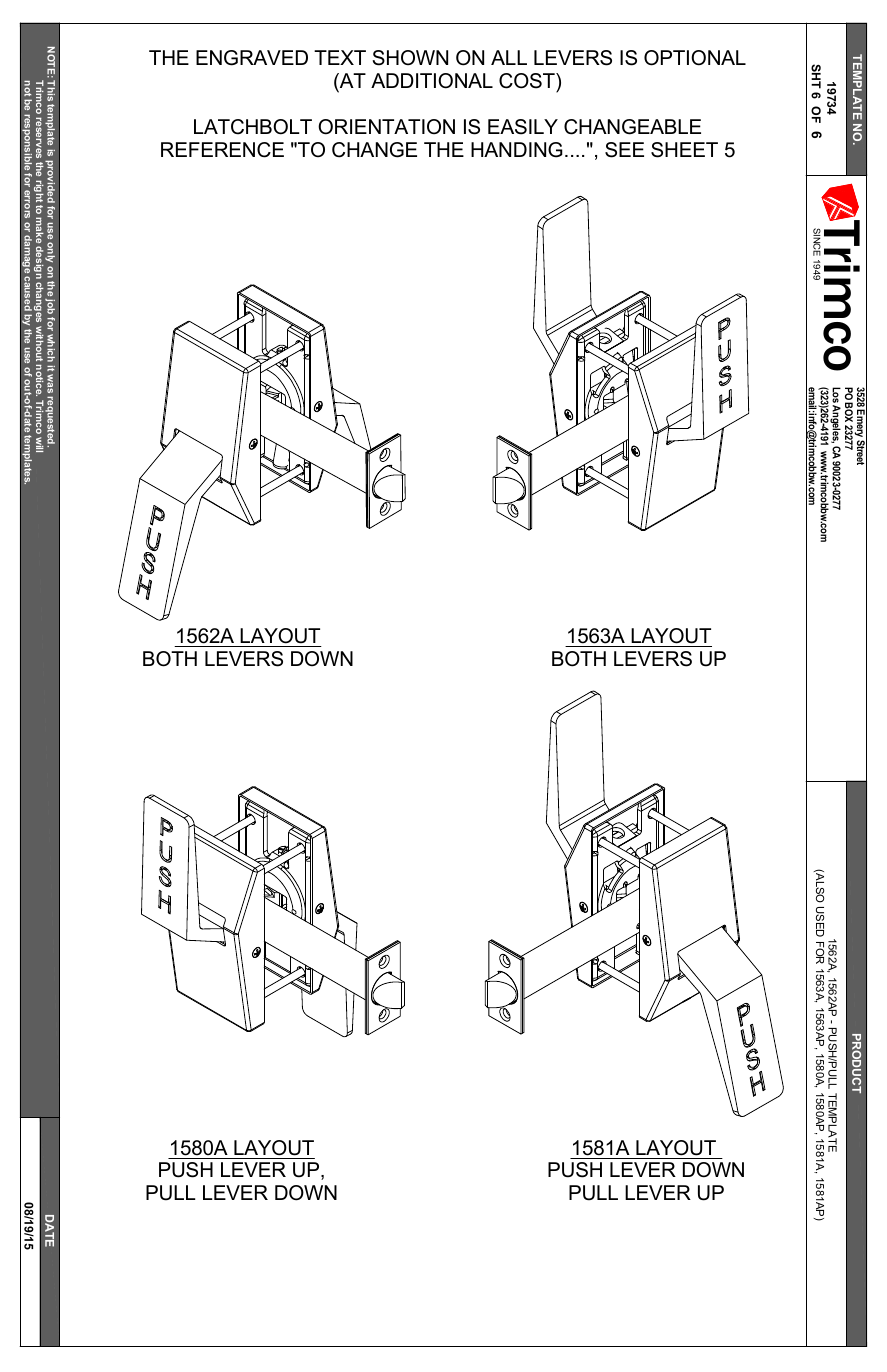 This image has height=1372, width=887. What do you see at coordinates (528, 81) in the image?
I see `COST` at bounding box center [528, 81].
